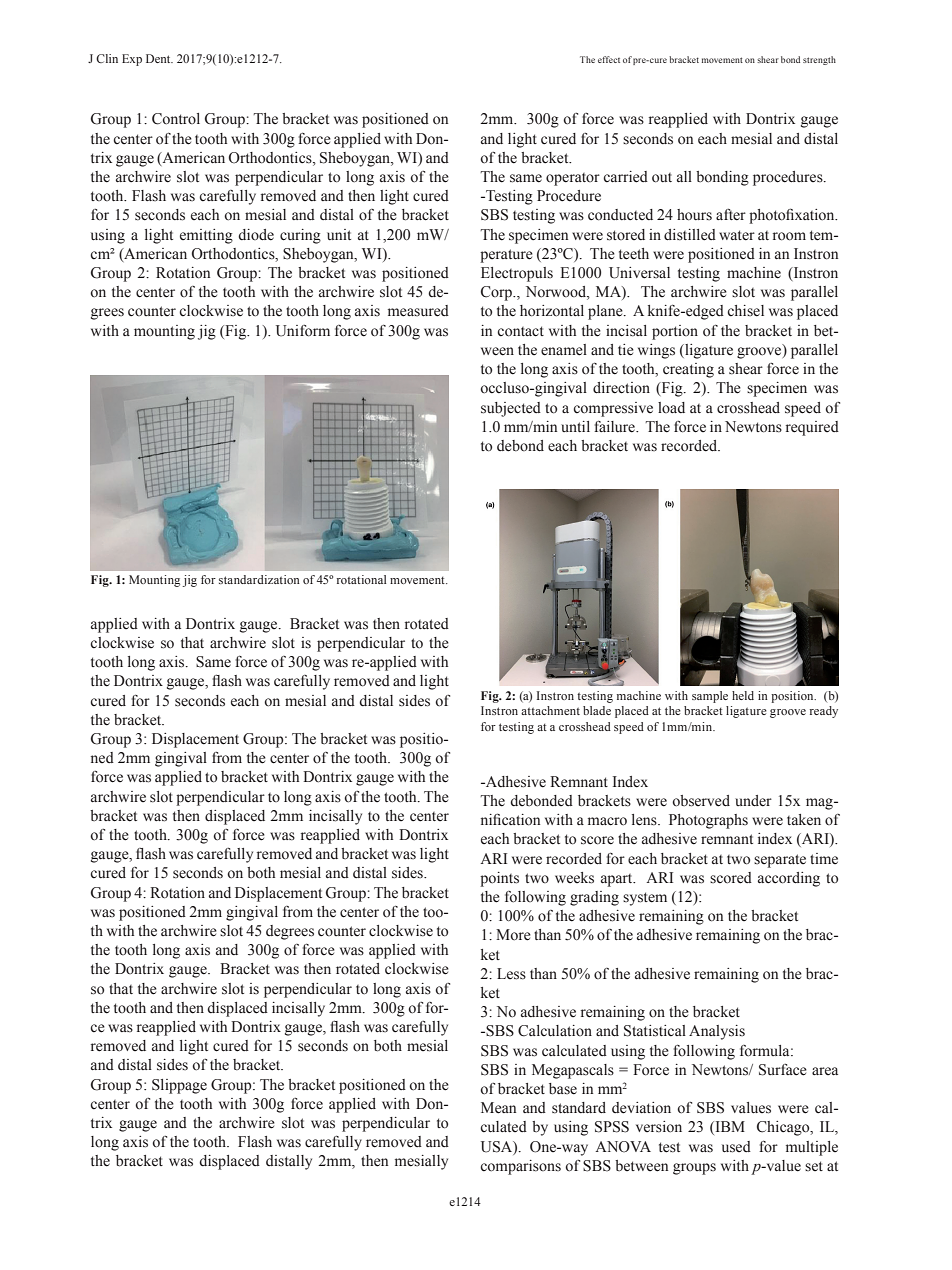 The image size is (952, 1270). What do you see at coordinates (179, 1086) in the document?
I see `Slippage` at bounding box center [179, 1086].
